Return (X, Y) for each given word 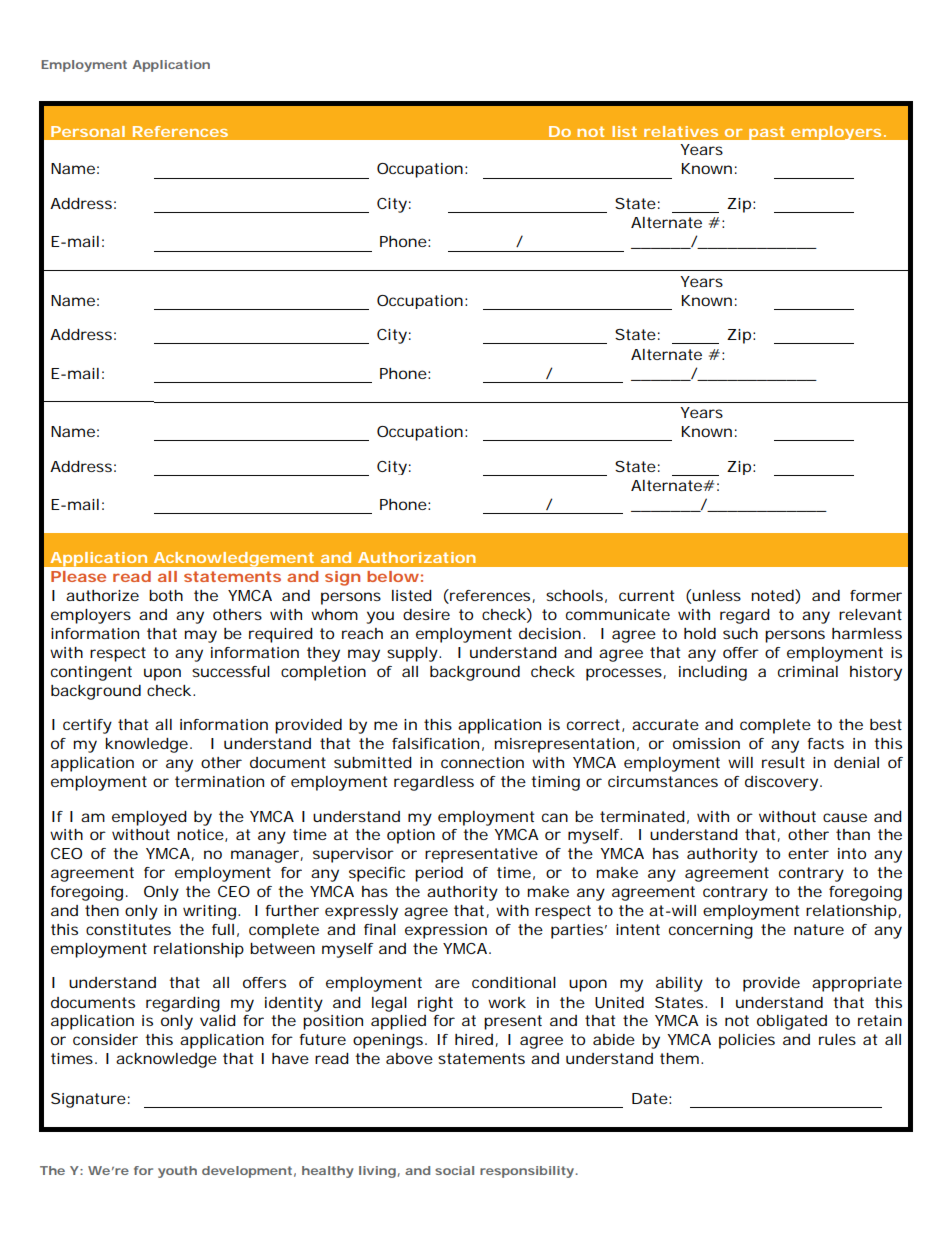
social (454, 1170)
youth (177, 1172)
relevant (870, 614)
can (555, 817)
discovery (783, 783)
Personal (88, 131)
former (876, 595)
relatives (681, 131)
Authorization (417, 557)
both (166, 595)
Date (651, 1098)
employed (149, 818)
